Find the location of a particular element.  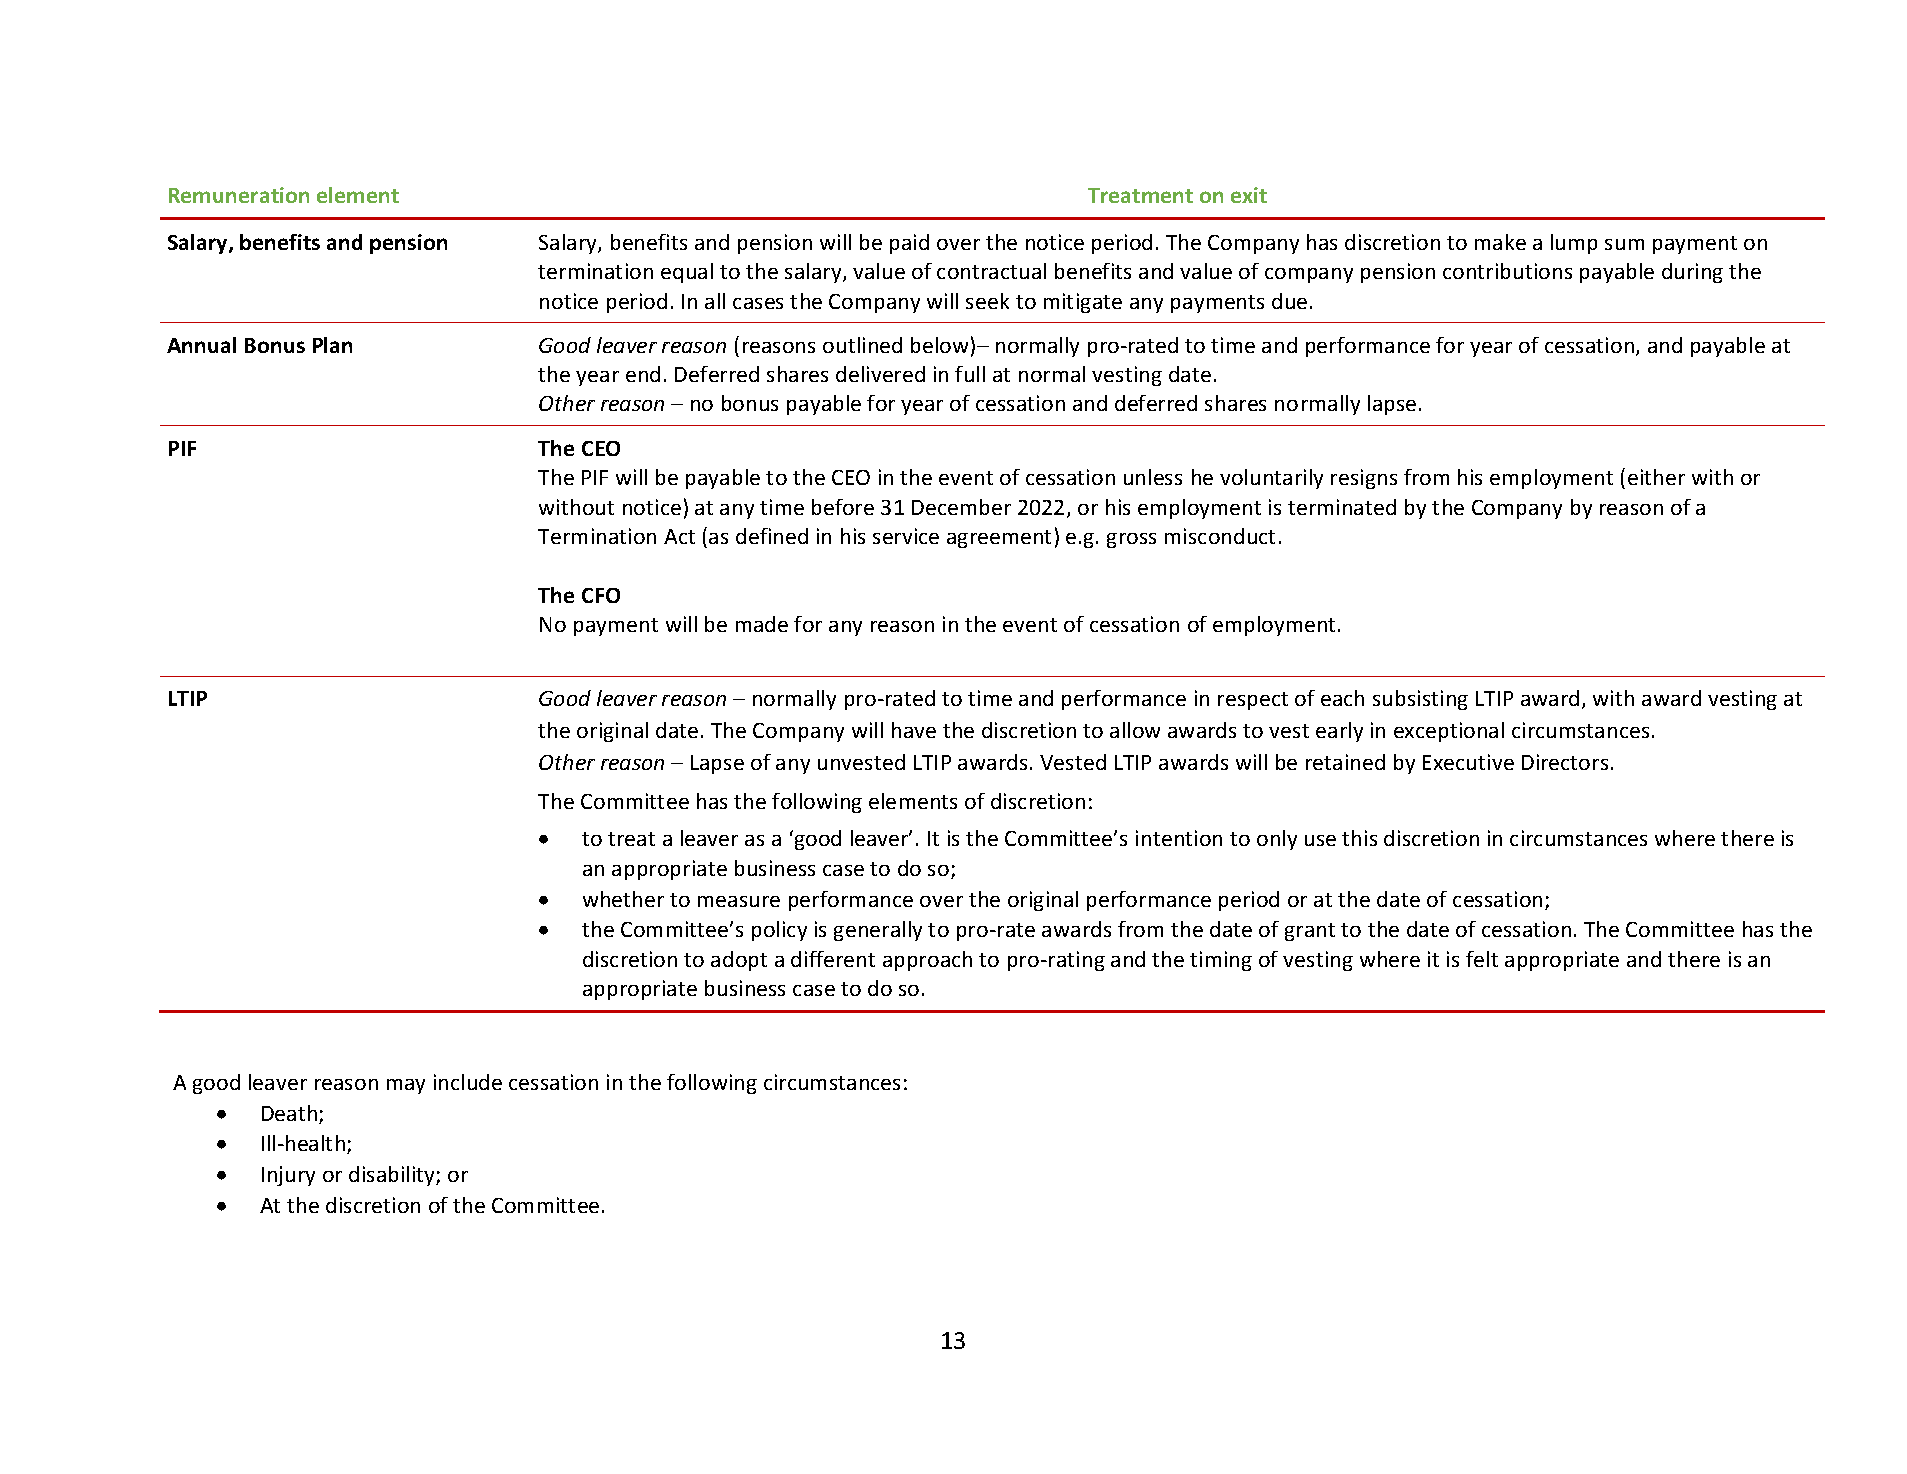

have is located at coordinates (914, 730).
